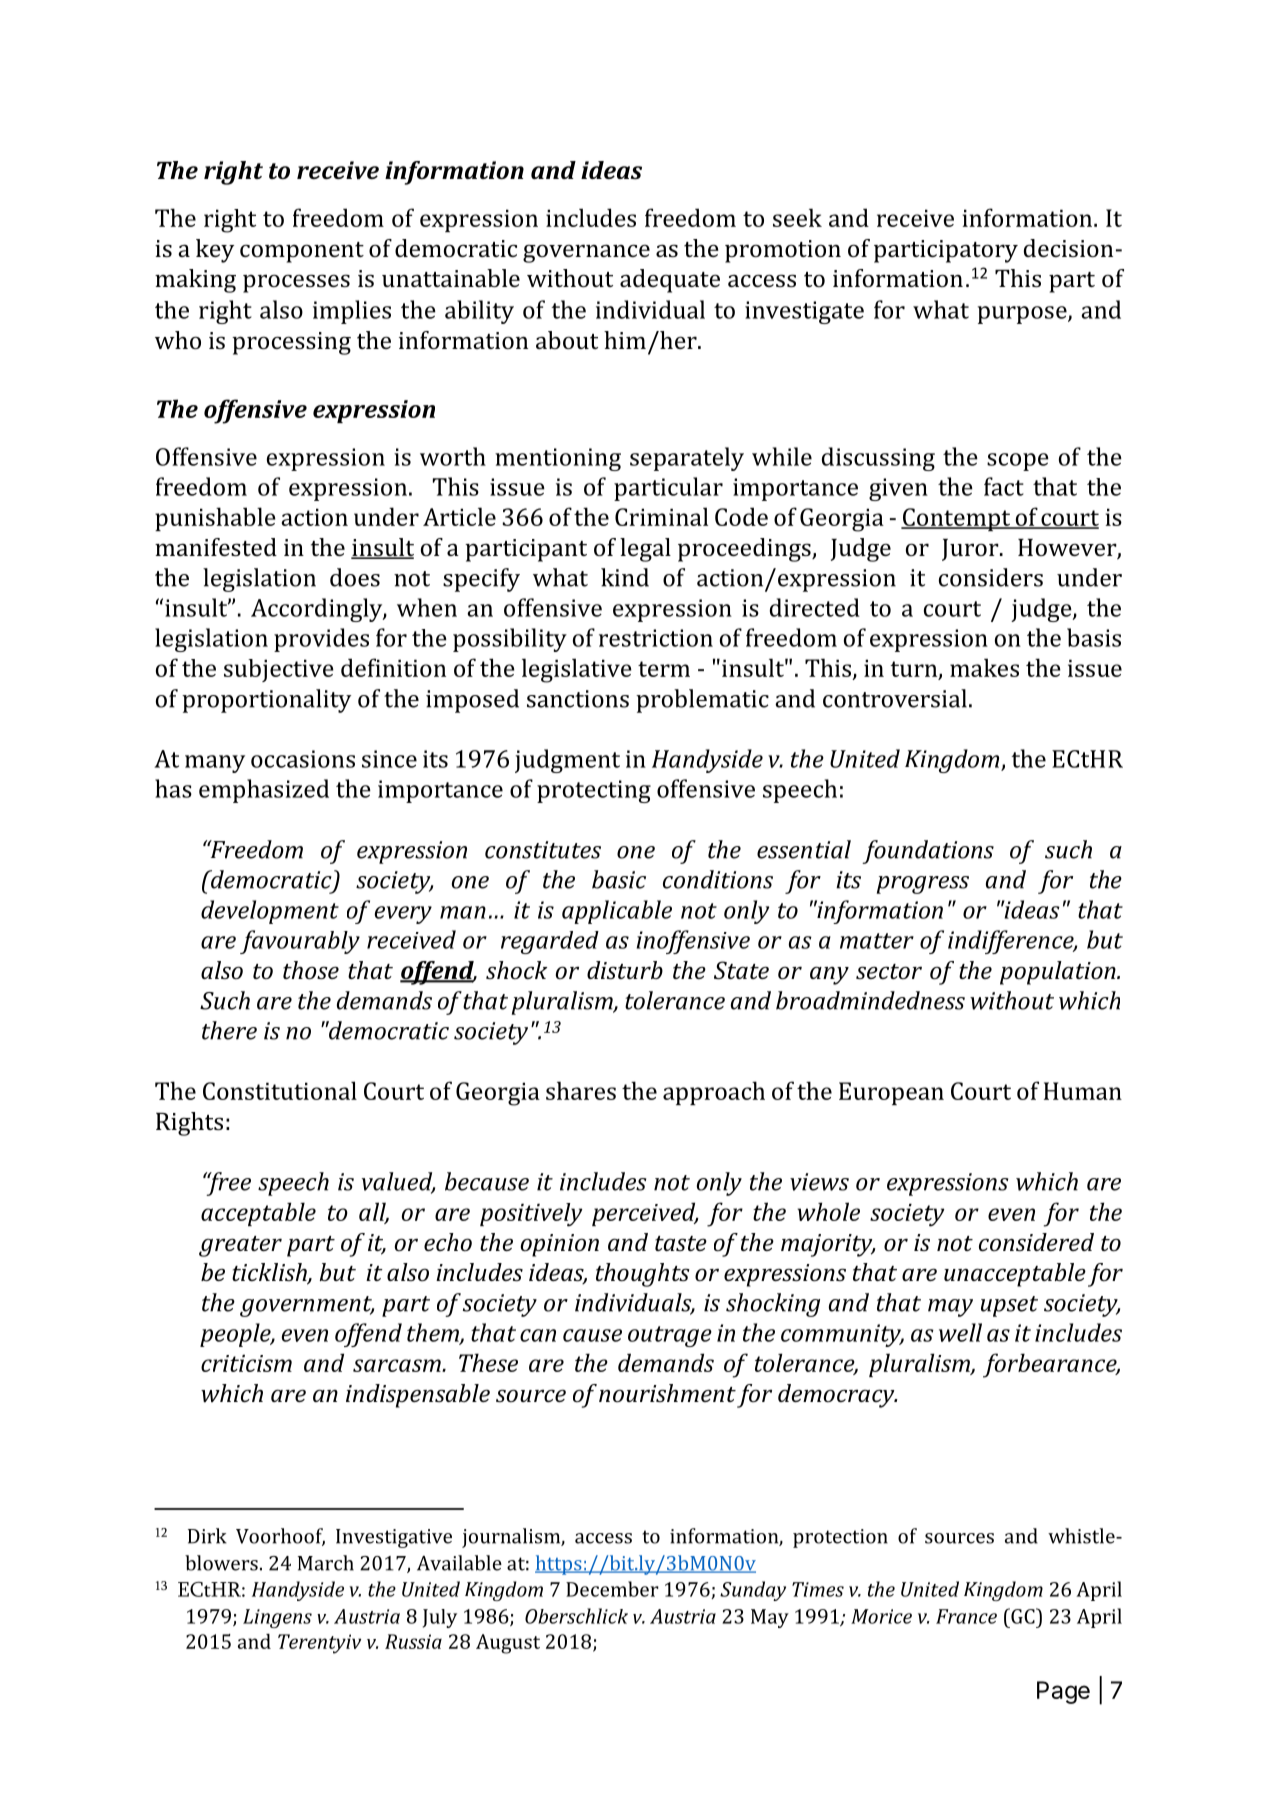  What do you see at coordinates (413, 1641) in the screenshot?
I see `Russia` at bounding box center [413, 1641].
